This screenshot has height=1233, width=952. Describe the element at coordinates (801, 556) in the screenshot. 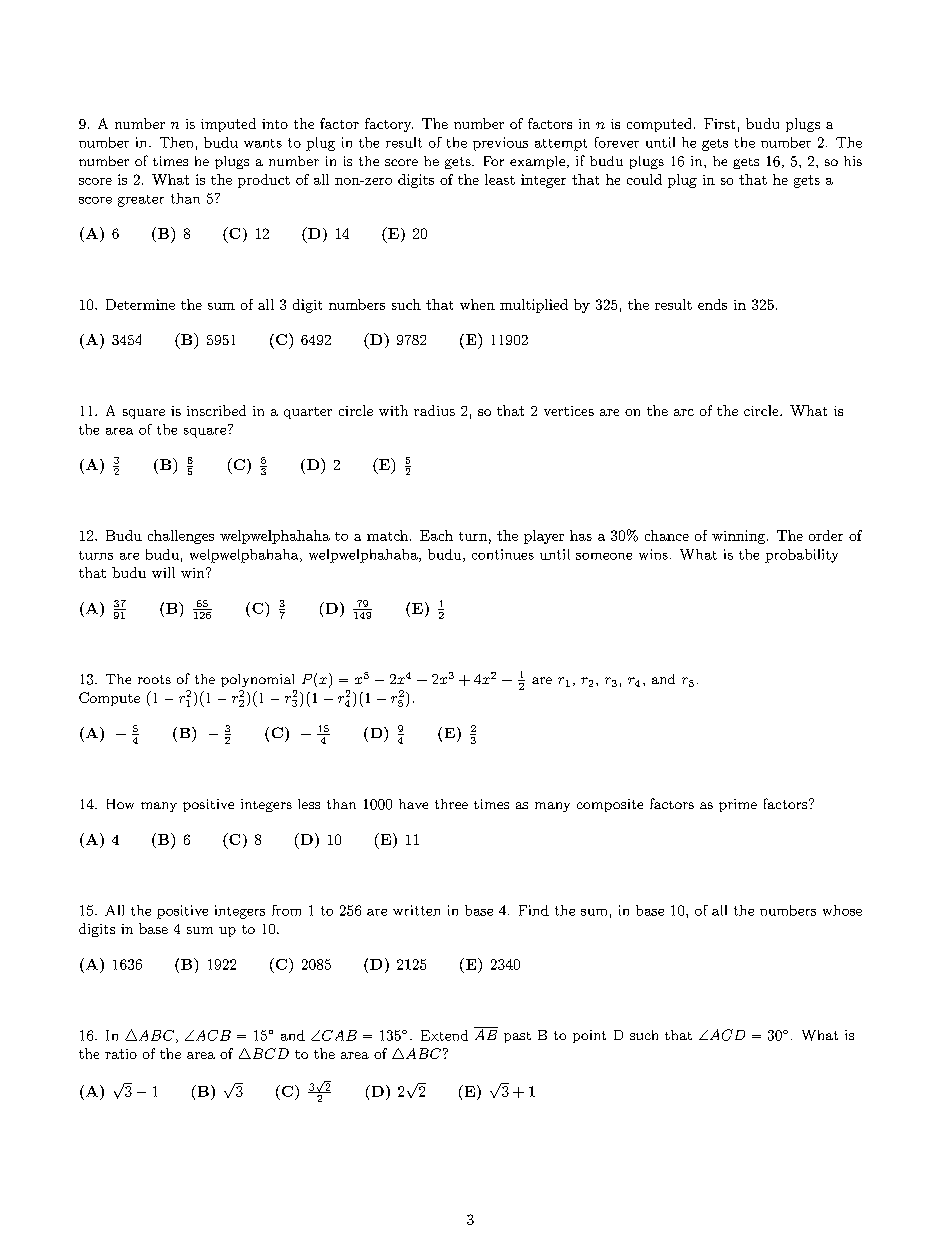

I see `probability` at that location.
